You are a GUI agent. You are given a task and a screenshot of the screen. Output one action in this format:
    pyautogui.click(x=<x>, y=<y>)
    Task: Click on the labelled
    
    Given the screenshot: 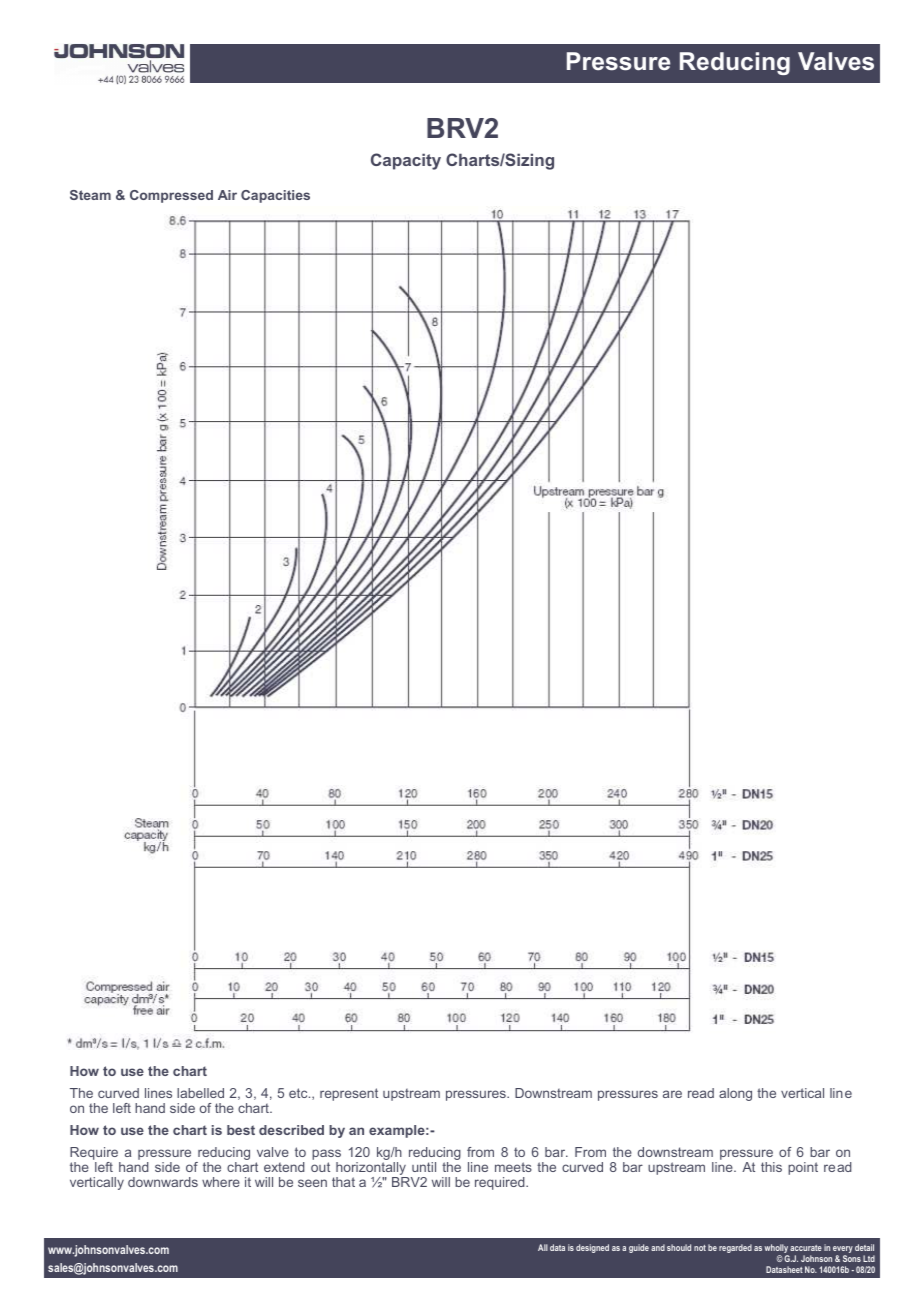 What is the action you would take?
    pyautogui.click(x=200, y=1093)
